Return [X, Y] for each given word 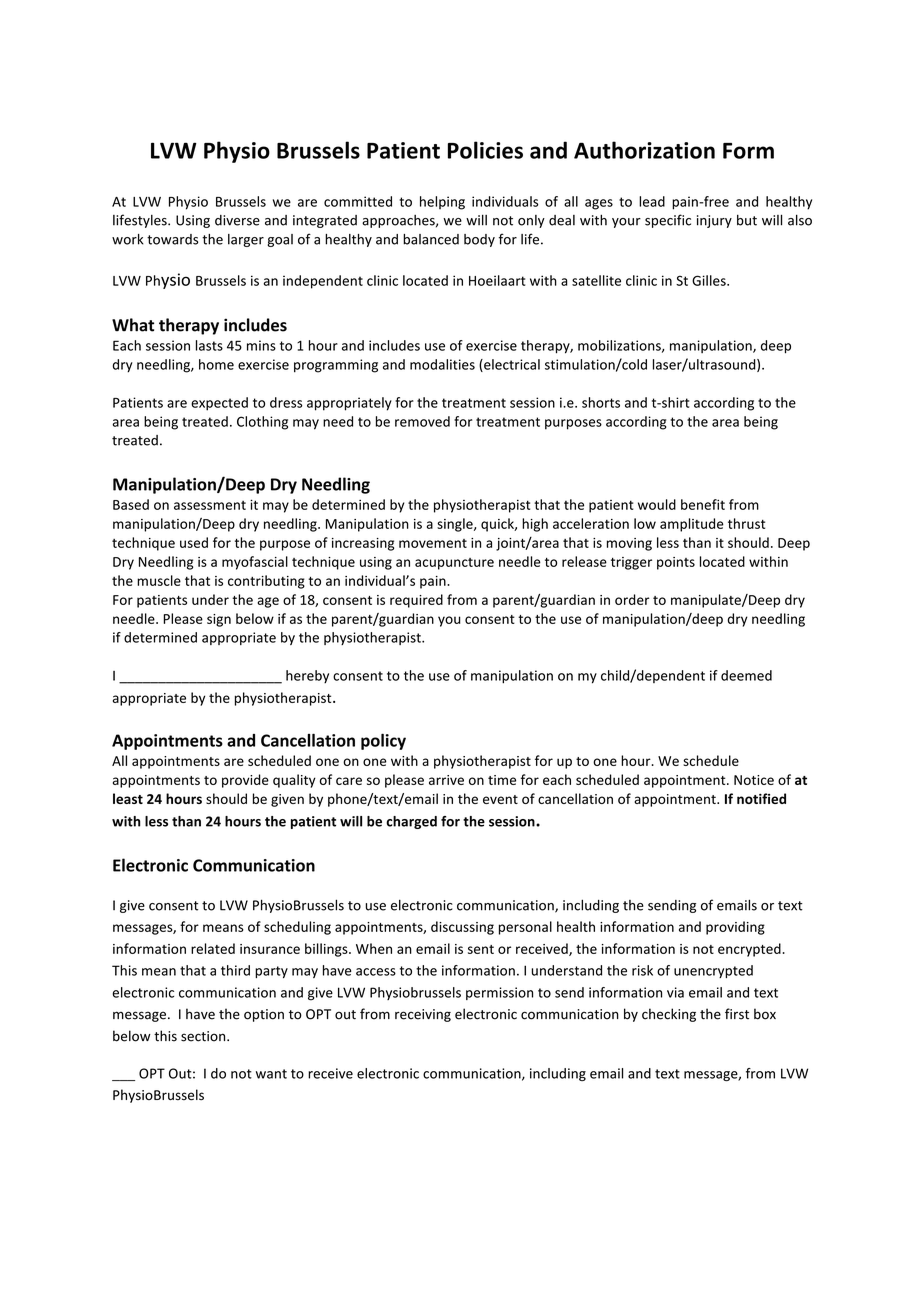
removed [422, 421]
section [204, 1036]
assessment [210, 505]
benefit [703, 504]
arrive [446, 780]
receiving [423, 1015]
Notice [754, 780]
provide [245, 781]
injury [714, 221]
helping [442, 203]
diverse [237, 220]
